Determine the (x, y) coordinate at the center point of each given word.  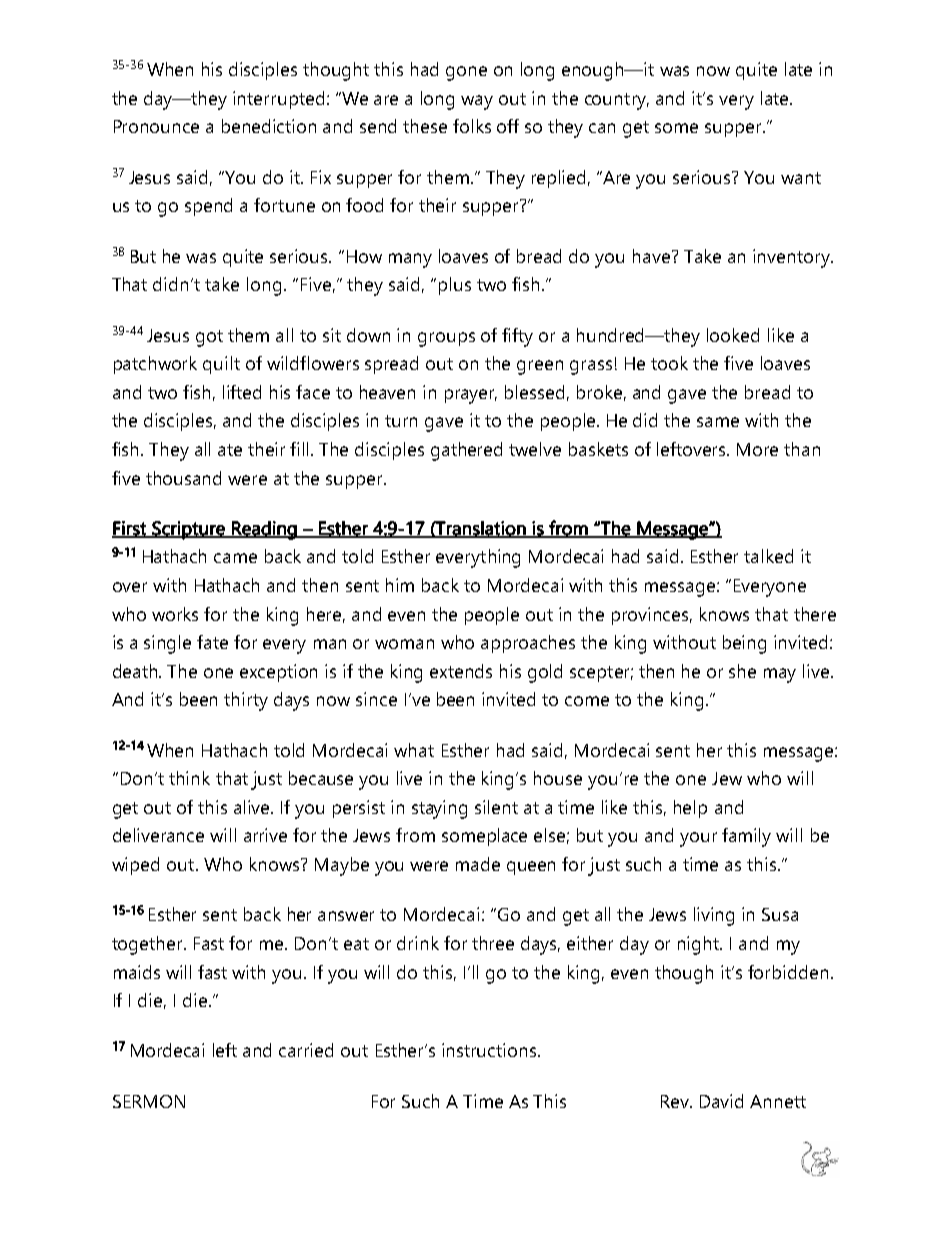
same (718, 422)
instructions (490, 1050)
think (189, 778)
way (477, 102)
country (617, 101)
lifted (242, 392)
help (690, 809)
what (414, 750)
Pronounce (156, 126)
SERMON (149, 1101)
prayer (471, 396)
